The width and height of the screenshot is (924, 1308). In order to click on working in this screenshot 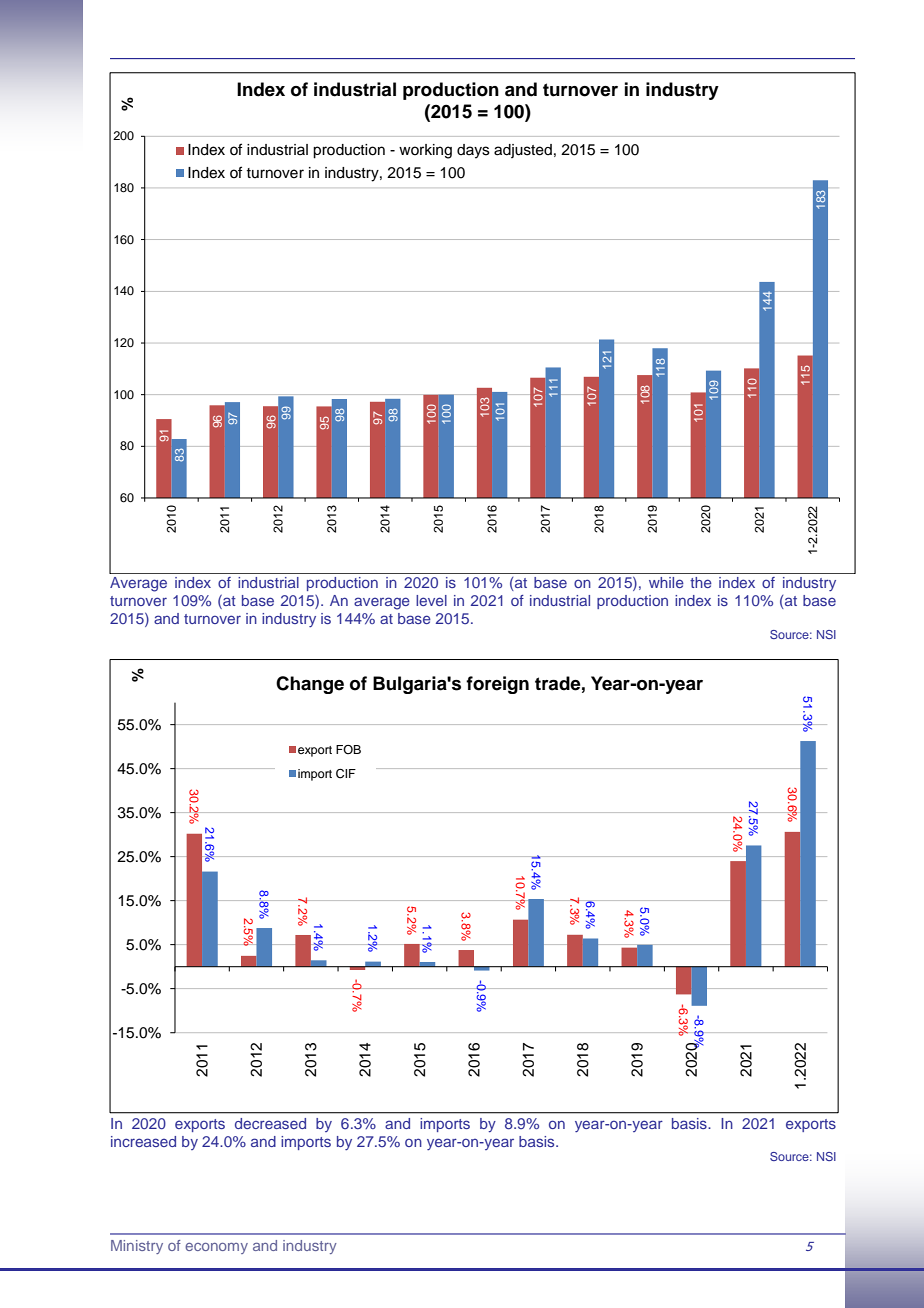, I will do `click(425, 151)`.
